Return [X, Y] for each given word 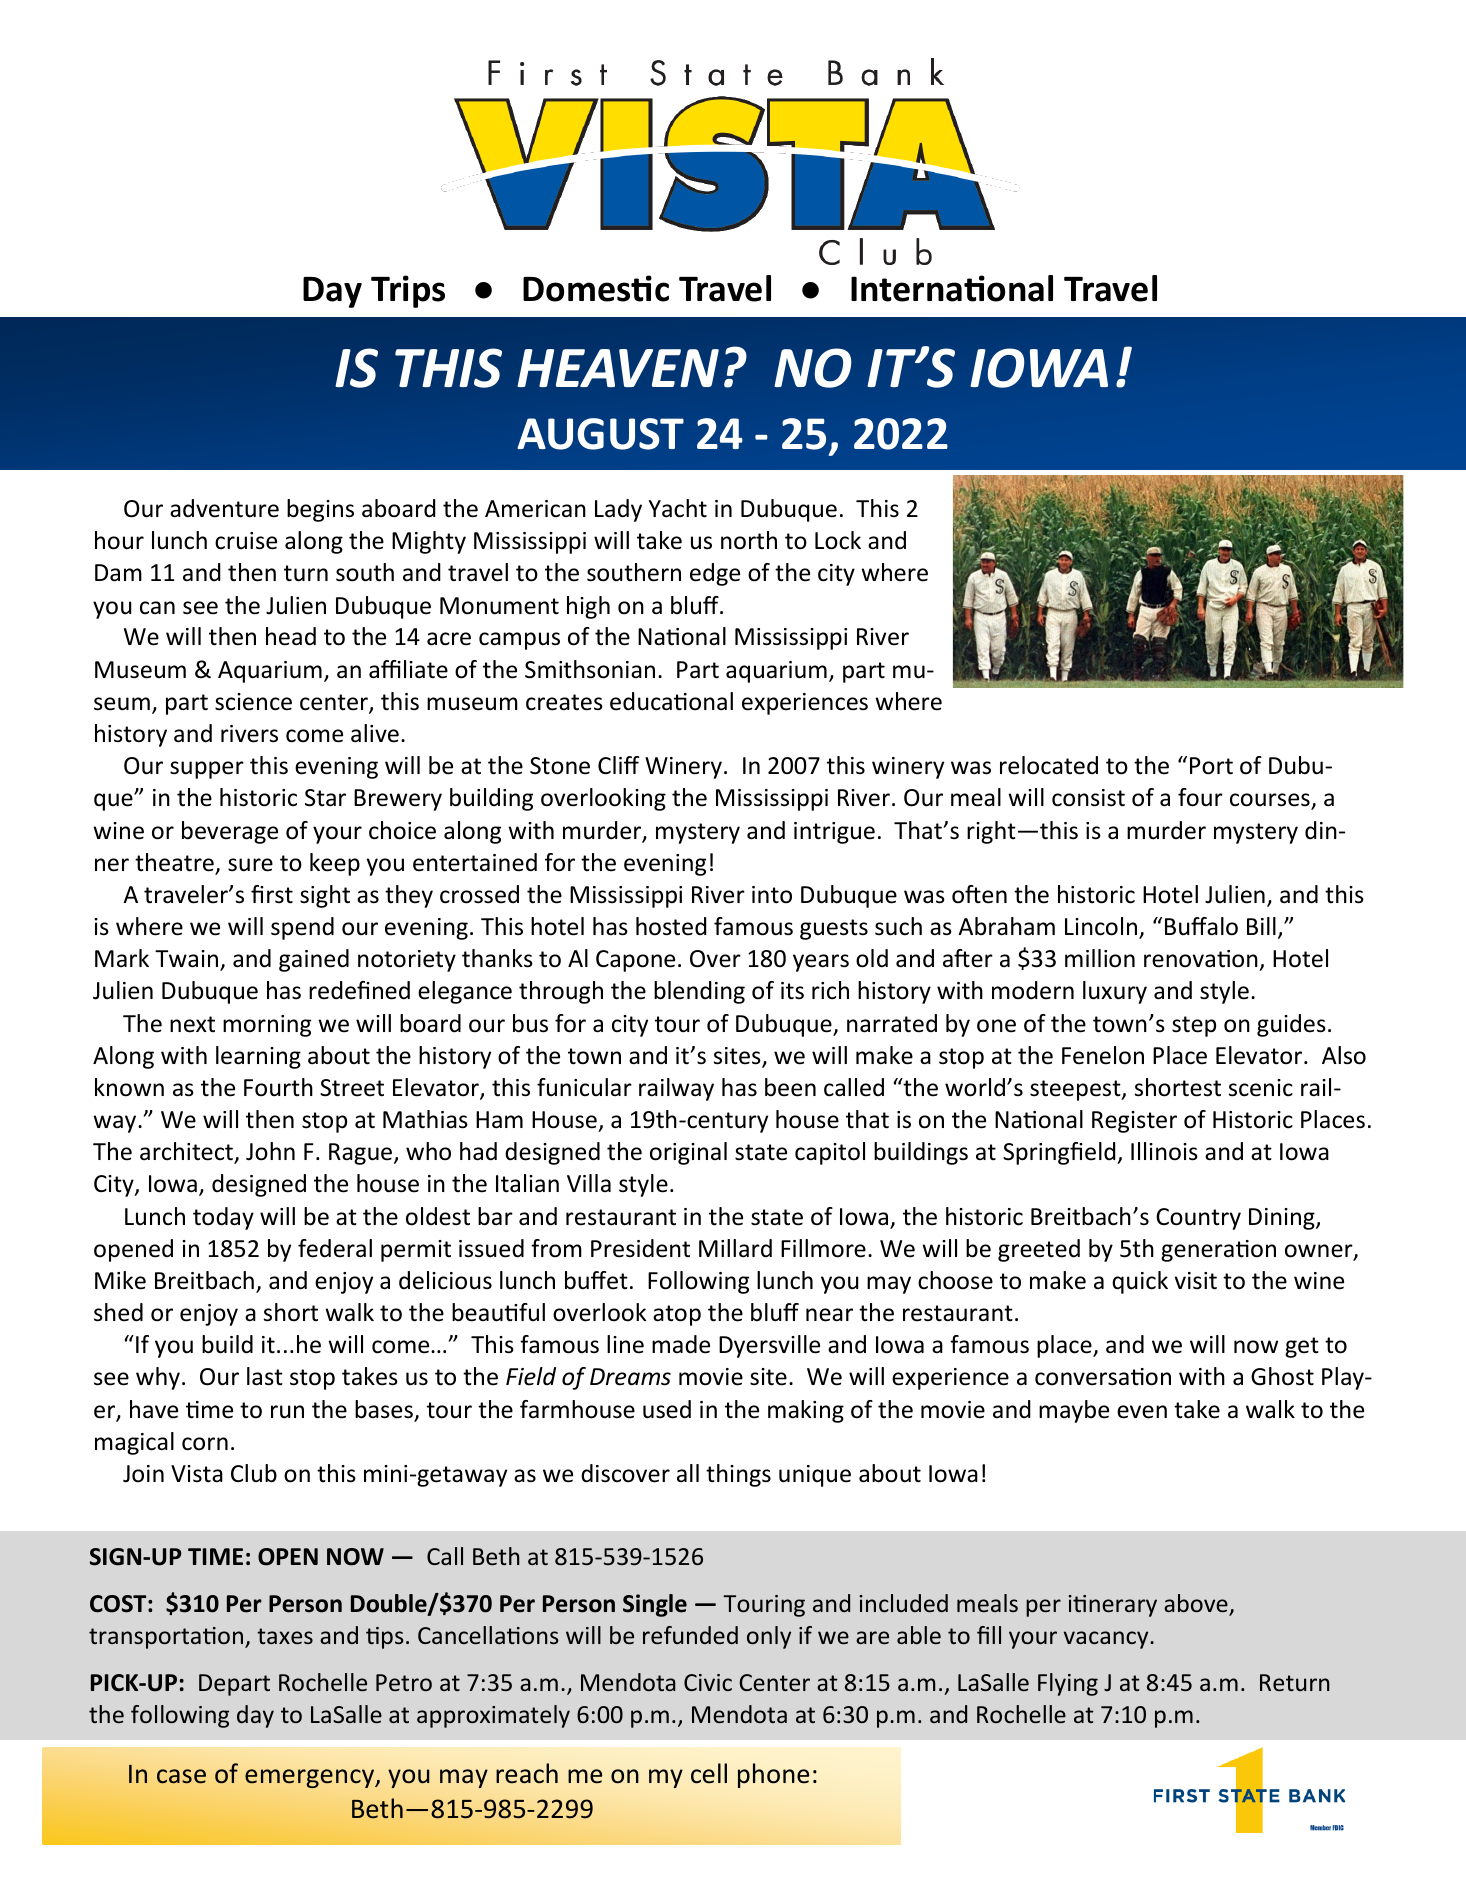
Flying [1068, 1684]
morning [267, 1026]
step [1194, 1026]
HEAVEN [618, 368]
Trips [408, 291]
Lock [838, 540]
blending [699, 992]
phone [773, 1775]
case [181, 1776]
